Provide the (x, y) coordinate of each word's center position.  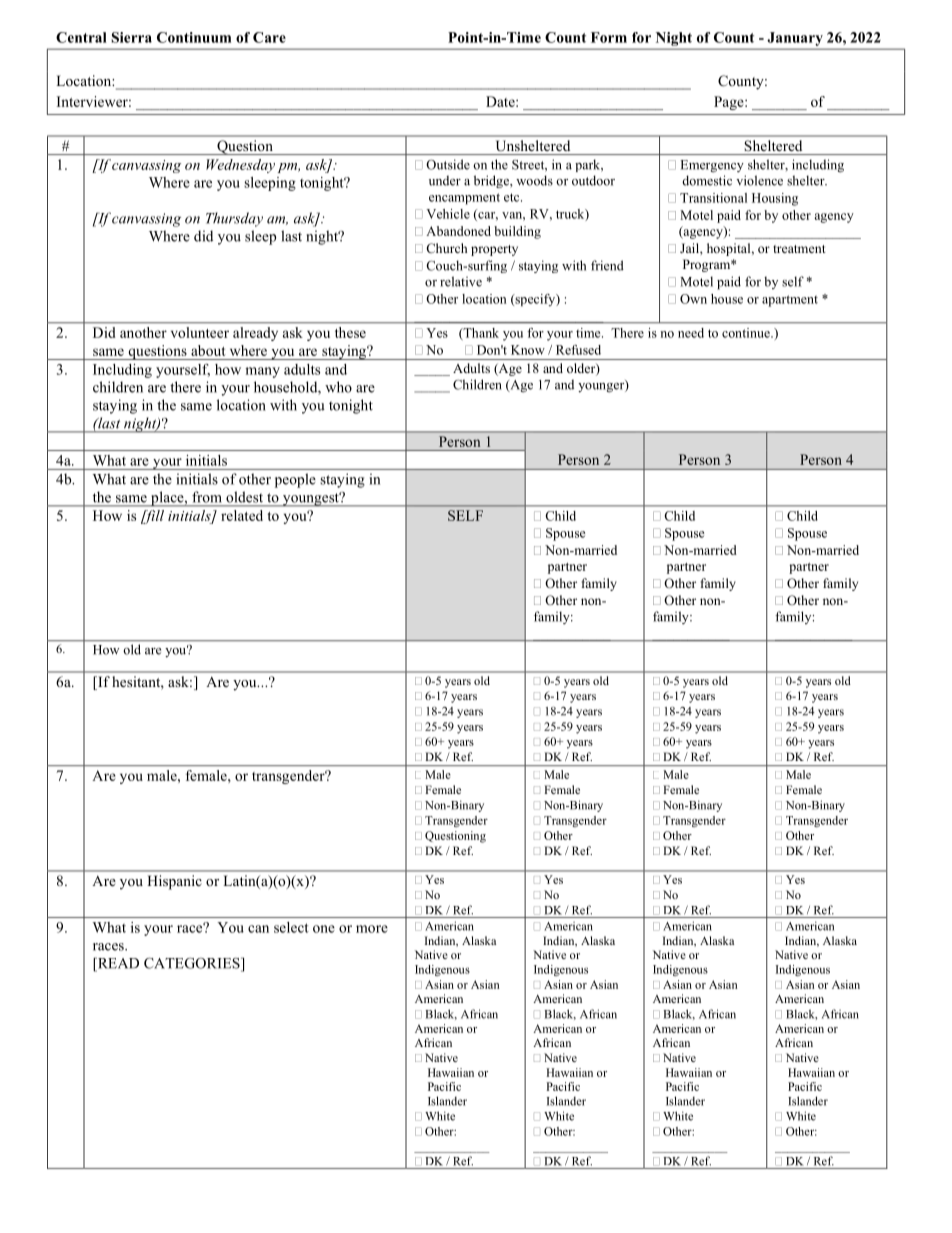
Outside (448, 164)
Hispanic (174, 882)
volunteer (200, 332)
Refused (578, 350)
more (372, 929)
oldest (244, 497)
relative (461, 281)
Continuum (194, 37)
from (206, 497)
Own (693, 299)
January (795, 39)
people (295, 480)
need (691, 333)
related (242, 515)
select (291, 927)
